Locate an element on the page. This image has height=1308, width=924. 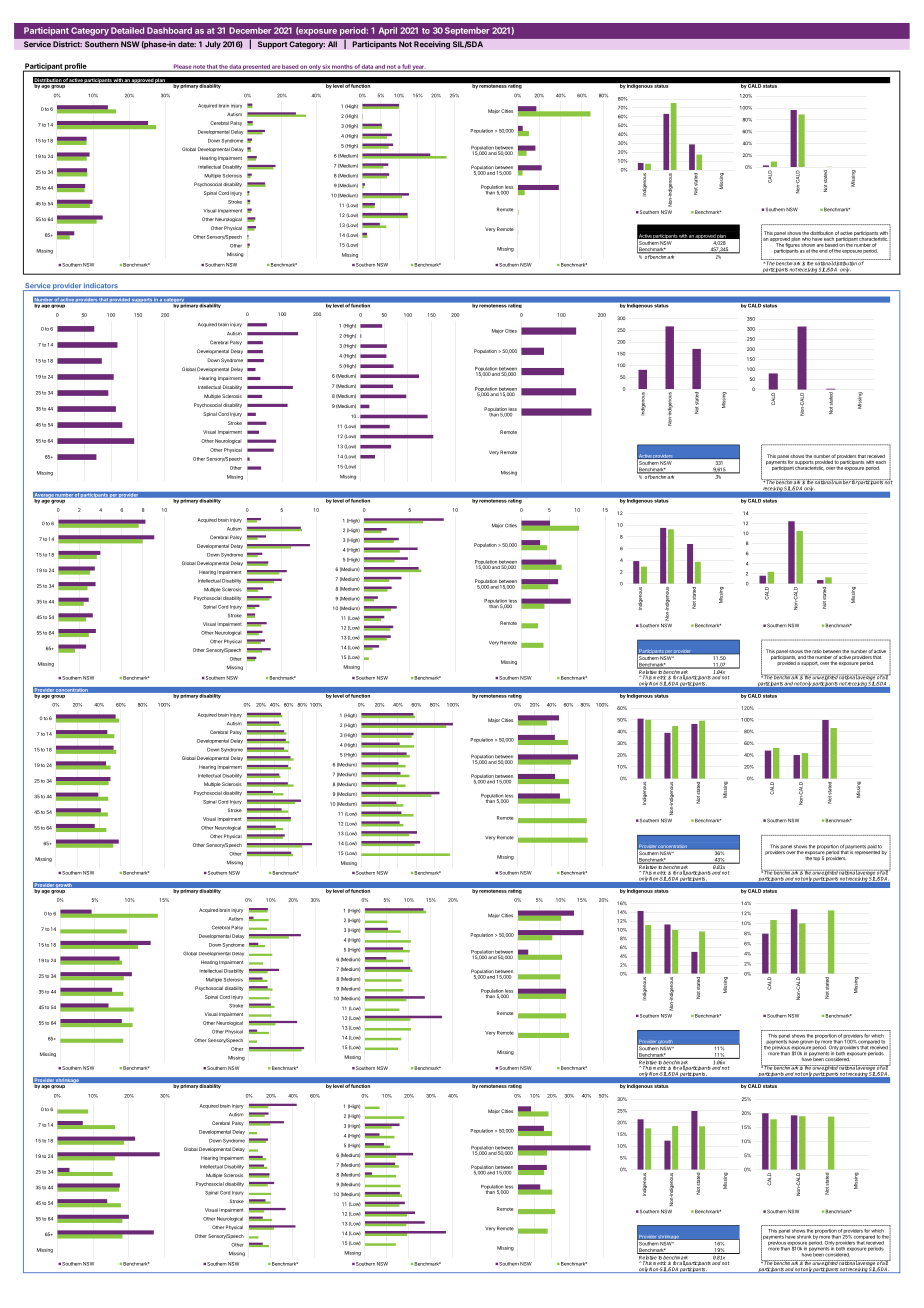
indicators is located at coordinates (101, 287).
